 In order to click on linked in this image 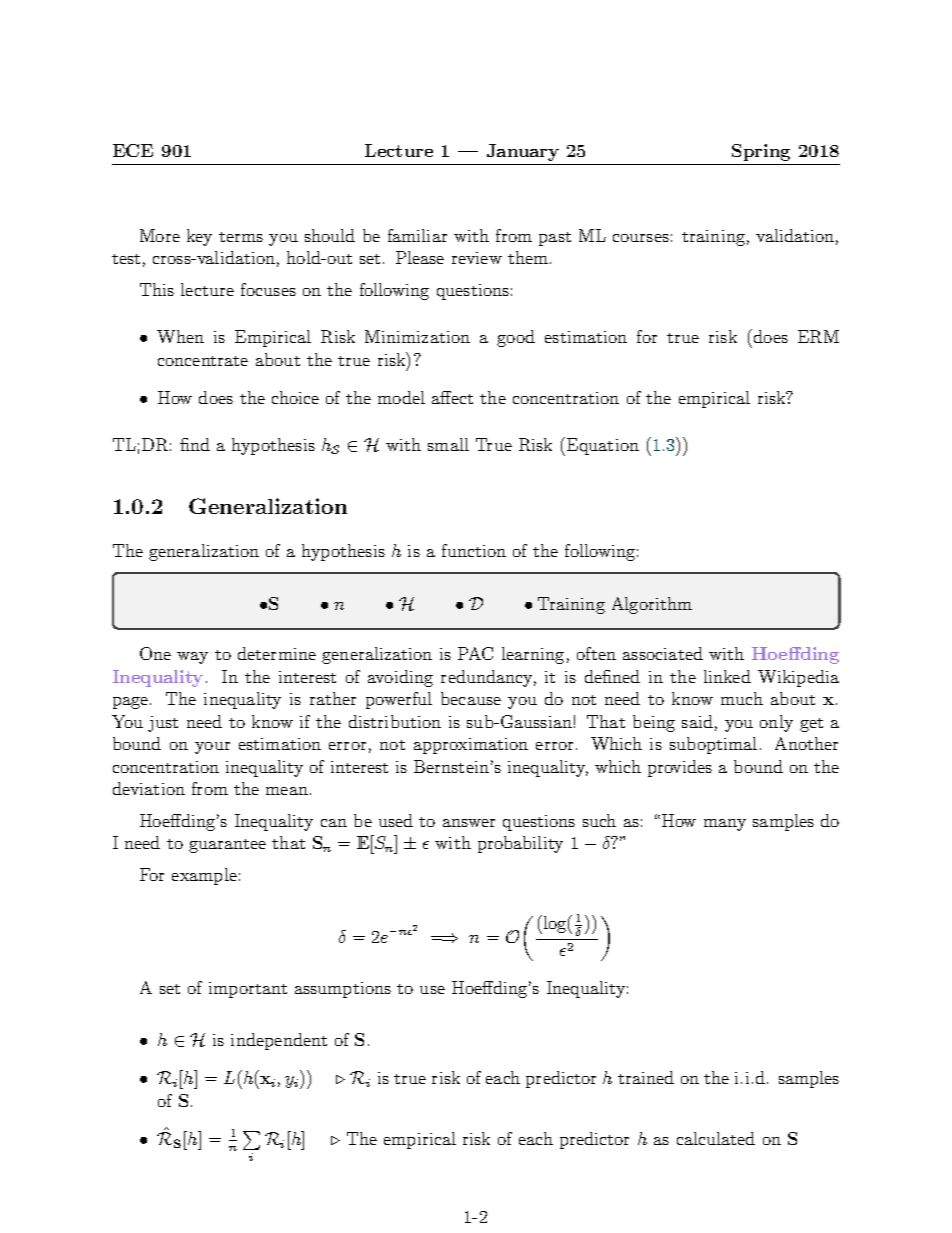, I will do `click(727, 676)`.
